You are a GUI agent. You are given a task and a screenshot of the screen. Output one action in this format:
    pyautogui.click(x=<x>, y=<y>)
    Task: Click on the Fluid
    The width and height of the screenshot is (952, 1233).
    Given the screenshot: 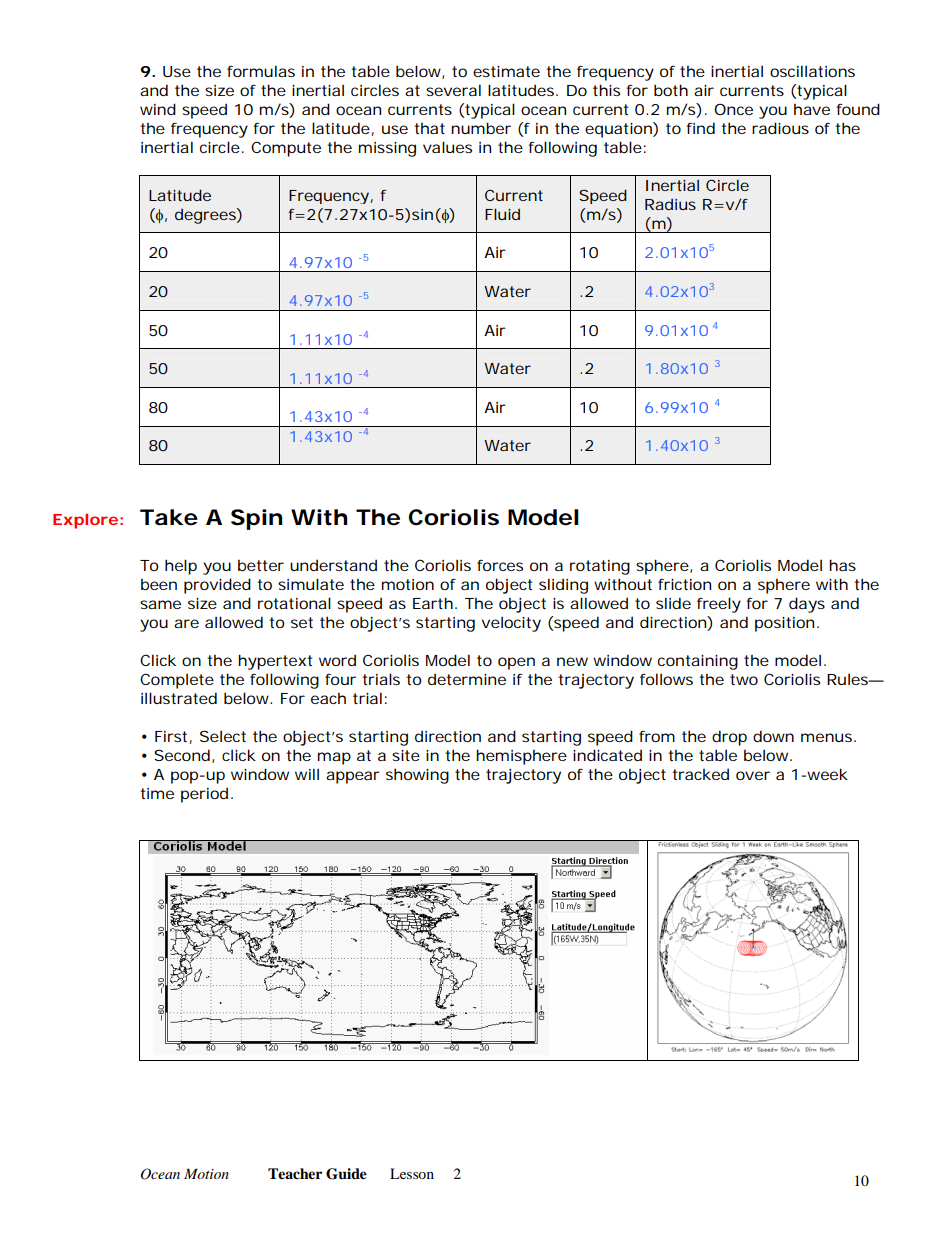 What is the action you would take?
    pyautogui.click(x=502, y=214)
